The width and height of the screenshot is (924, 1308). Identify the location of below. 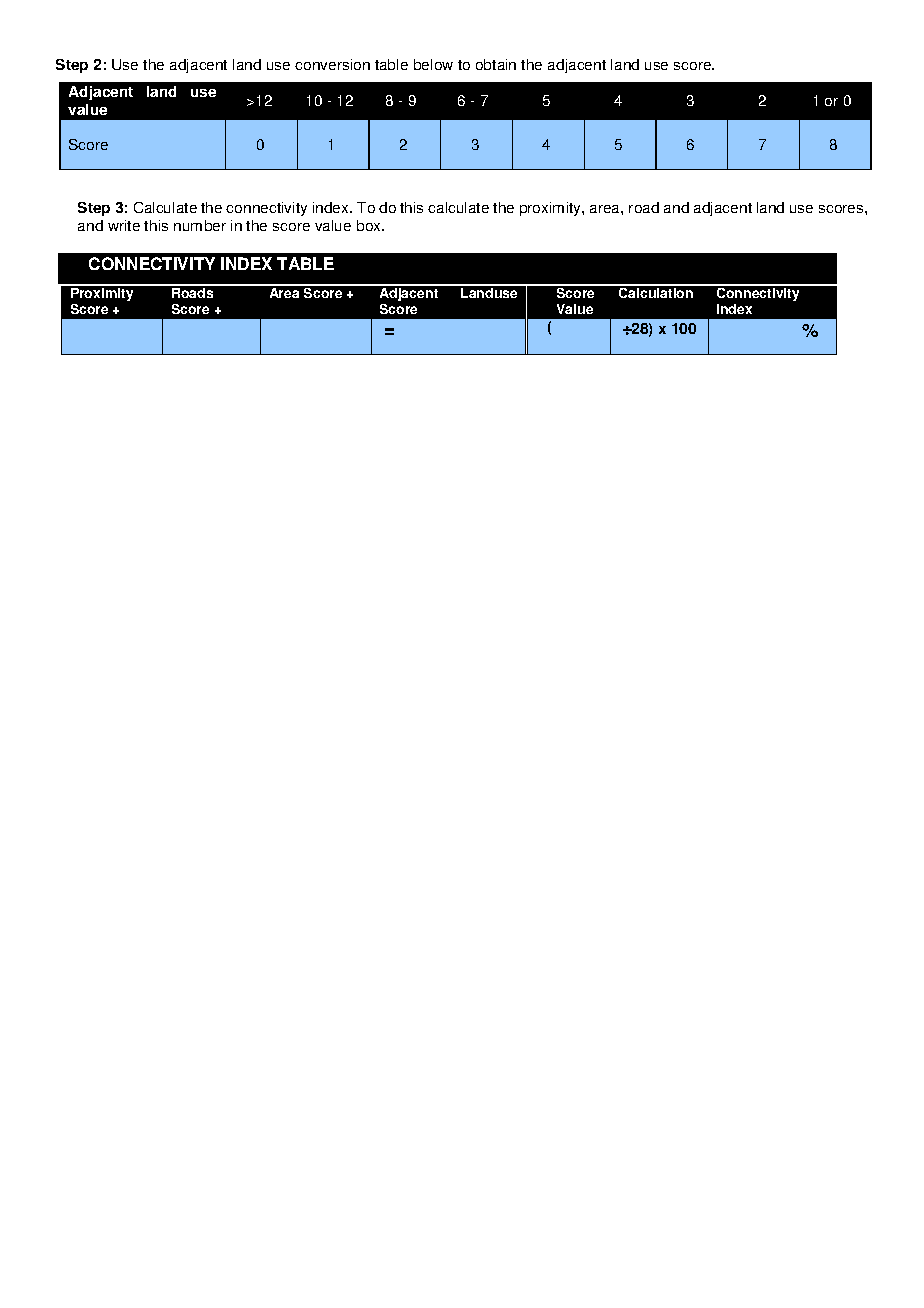
(433, 64).
